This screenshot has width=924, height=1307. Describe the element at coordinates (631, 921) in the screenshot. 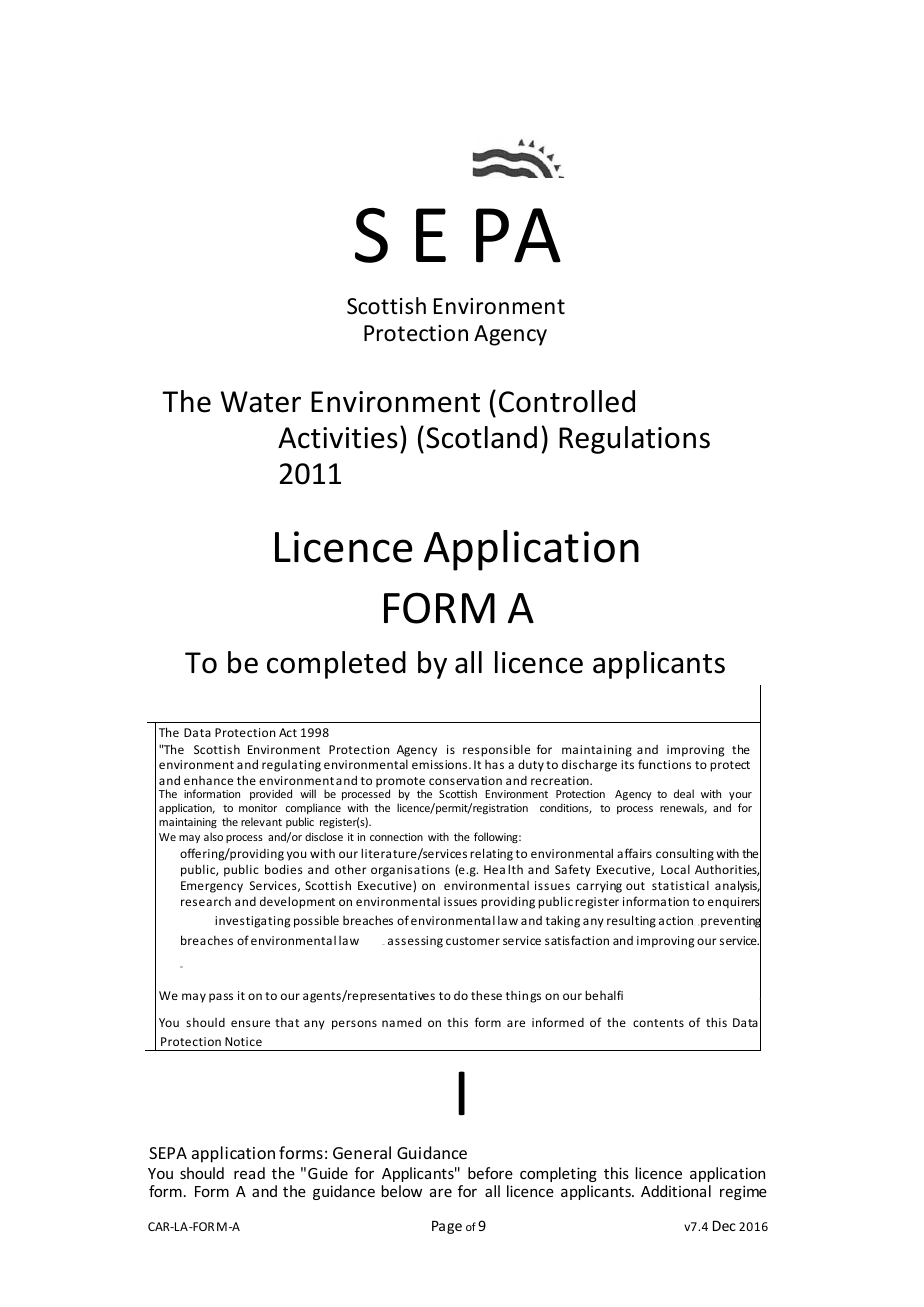

I see `resulting` at that location.
